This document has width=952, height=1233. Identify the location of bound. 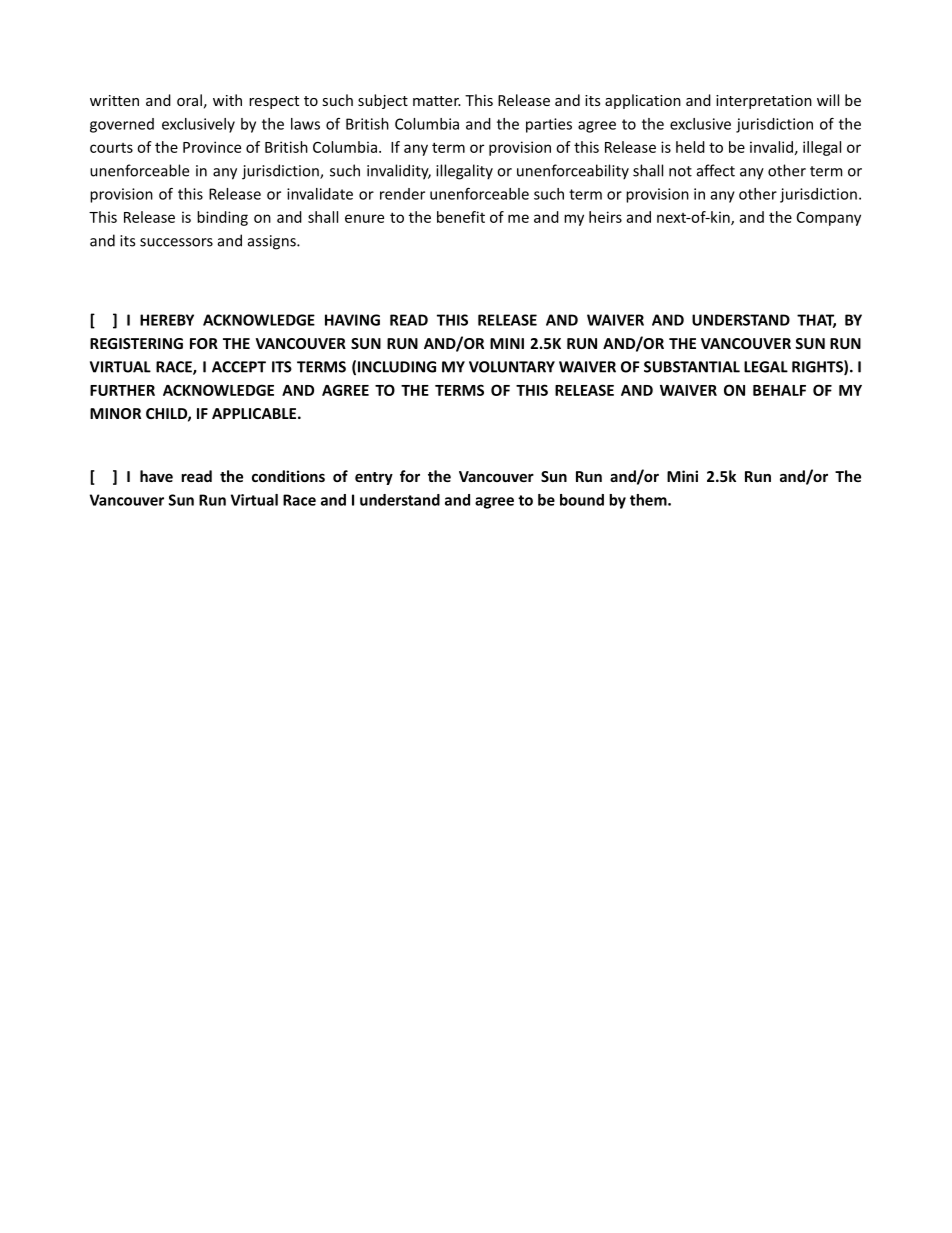
(582, 500).
